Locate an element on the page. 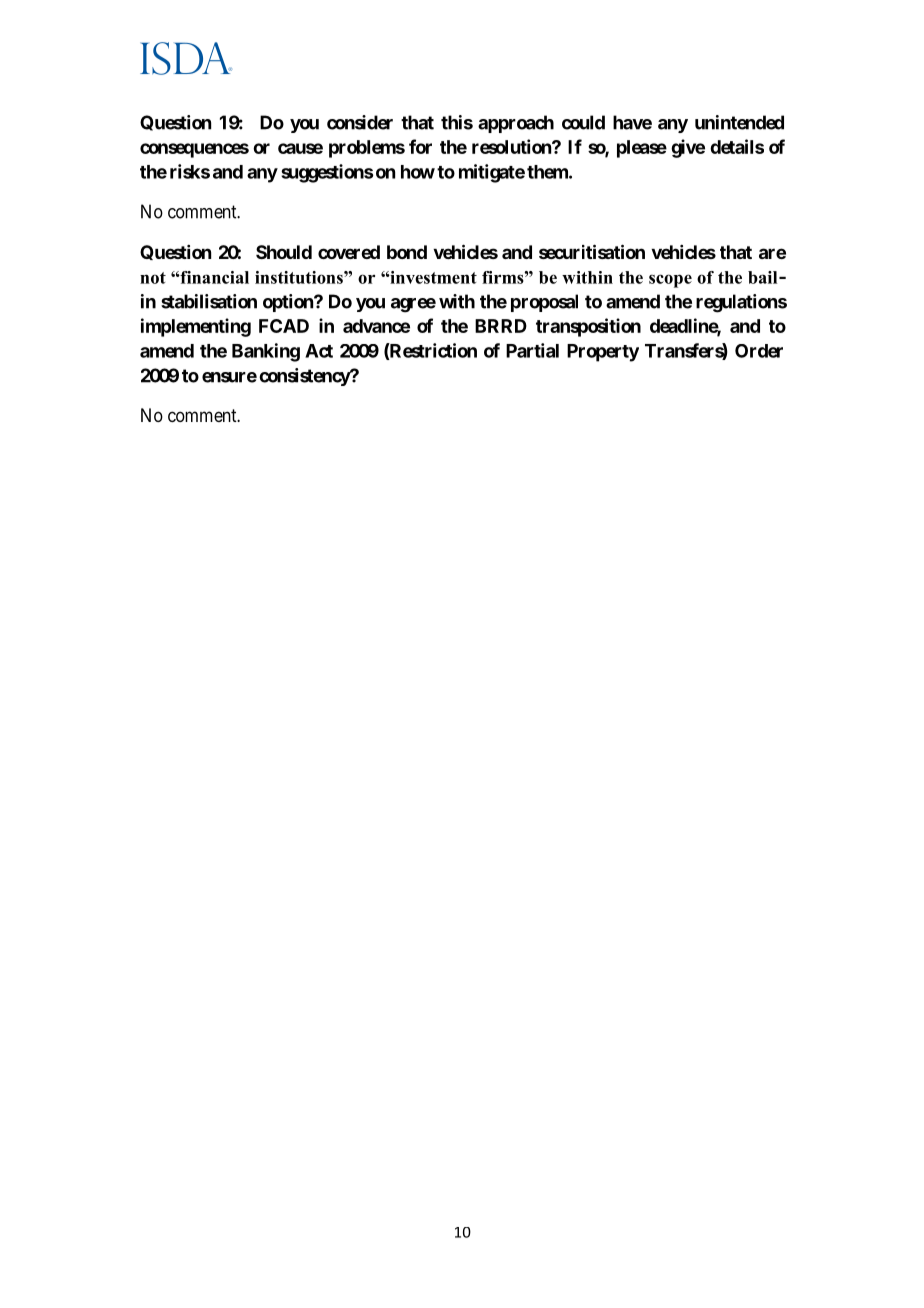 This image has height=1308, width=924. Order is located at coordinates (759, 351).
